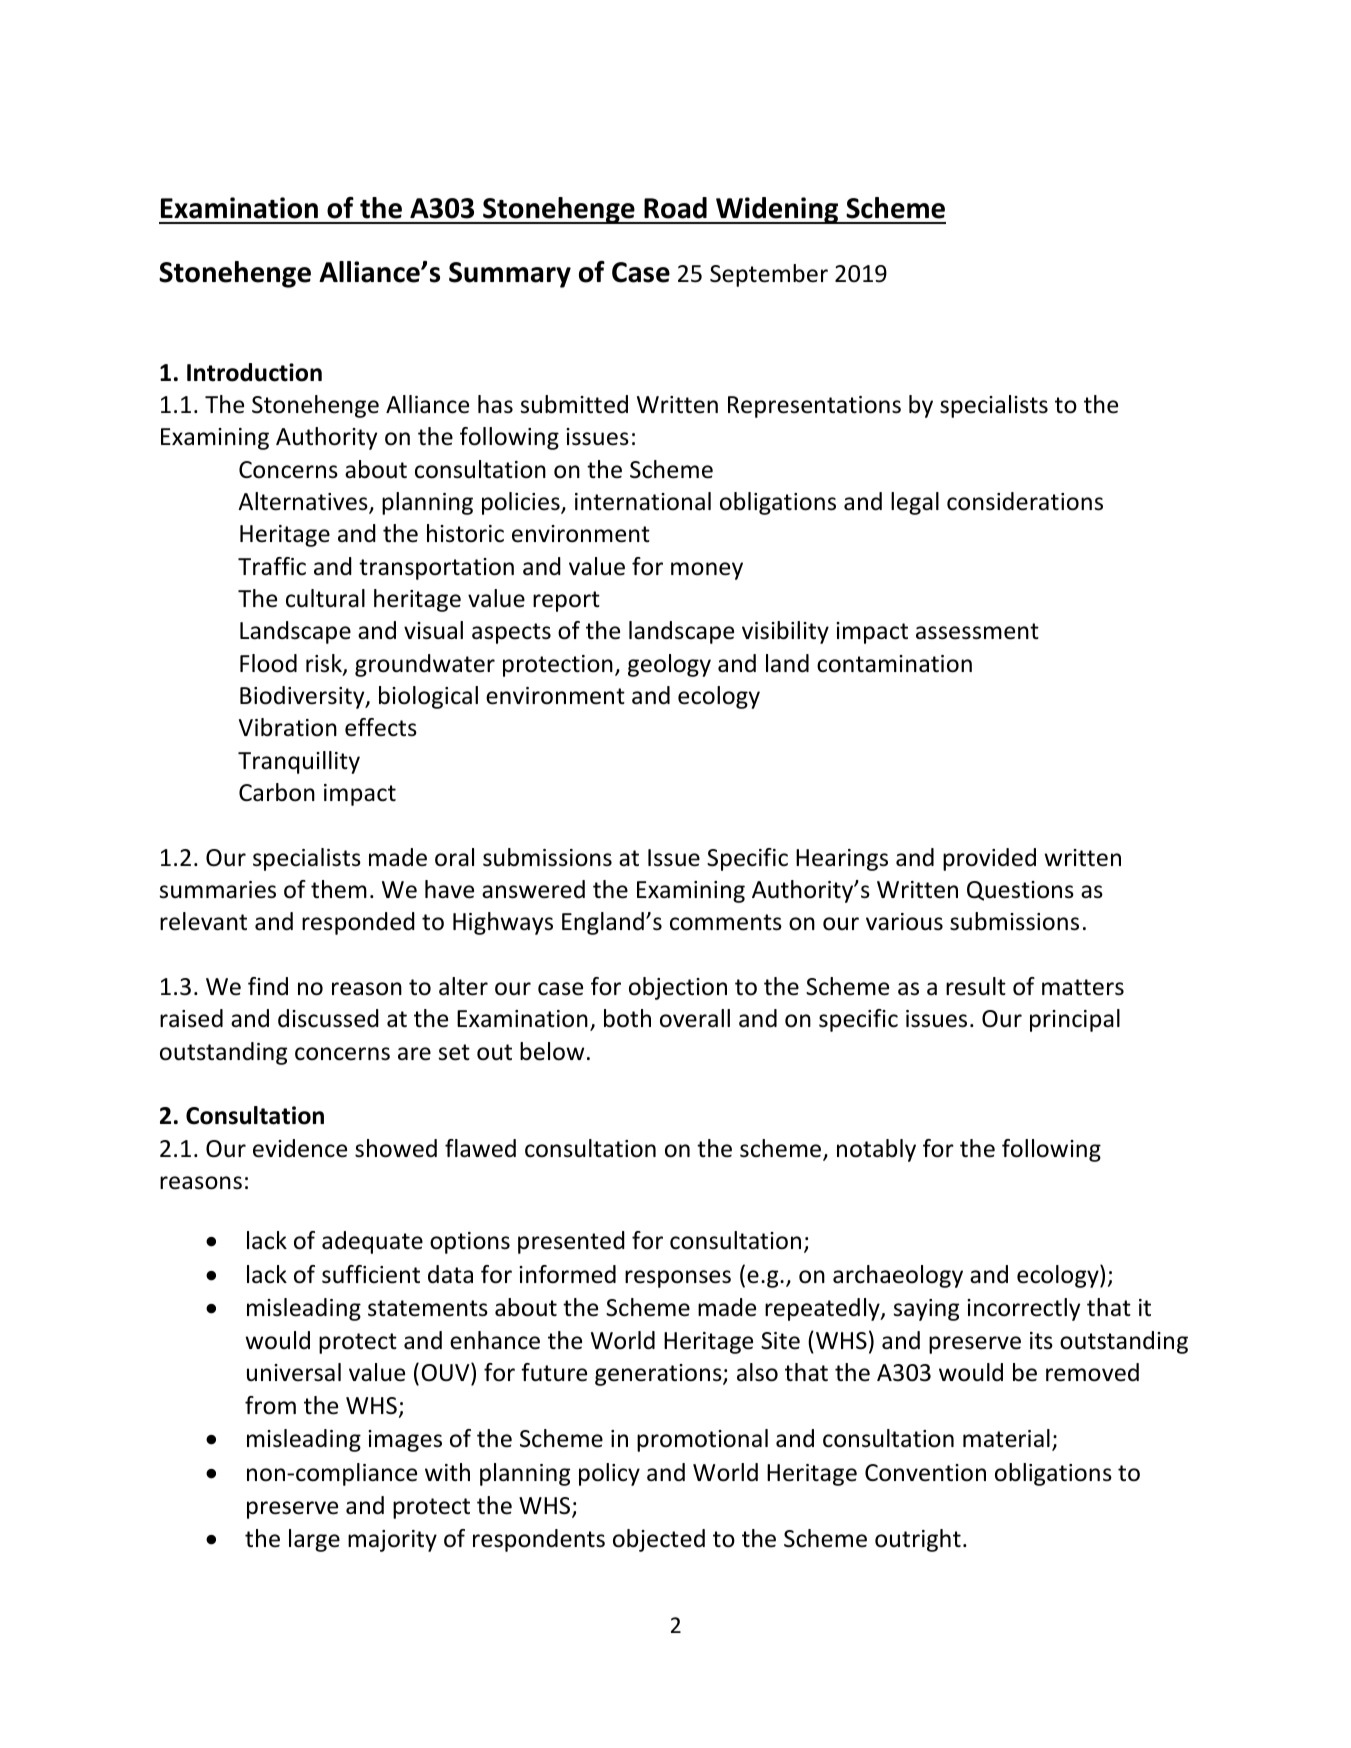 This page has width=1351, height=1748. What do you see at coordinates (627, 1018) in the page?
I see `both` at bounding box center [627, 1018].
